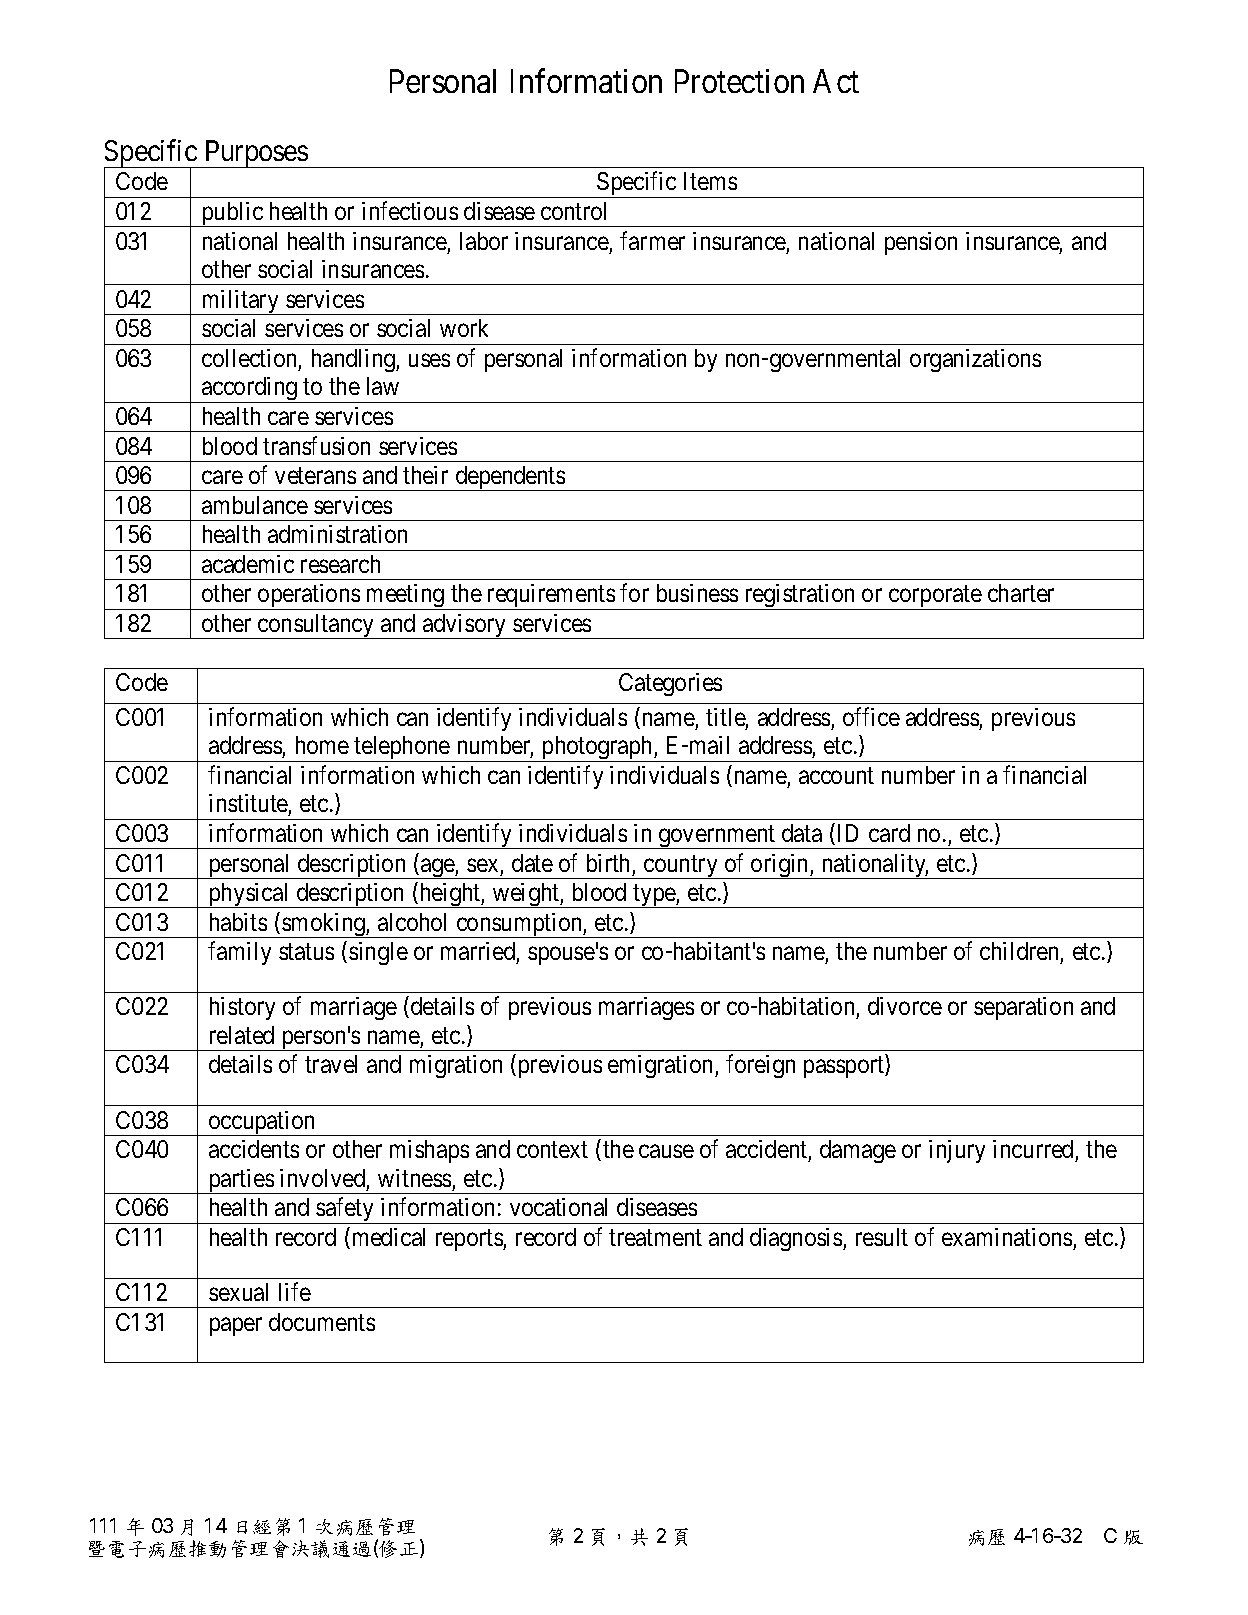  Describe the element at coordinates (889, 833) in the image. I see `card` at that location.
